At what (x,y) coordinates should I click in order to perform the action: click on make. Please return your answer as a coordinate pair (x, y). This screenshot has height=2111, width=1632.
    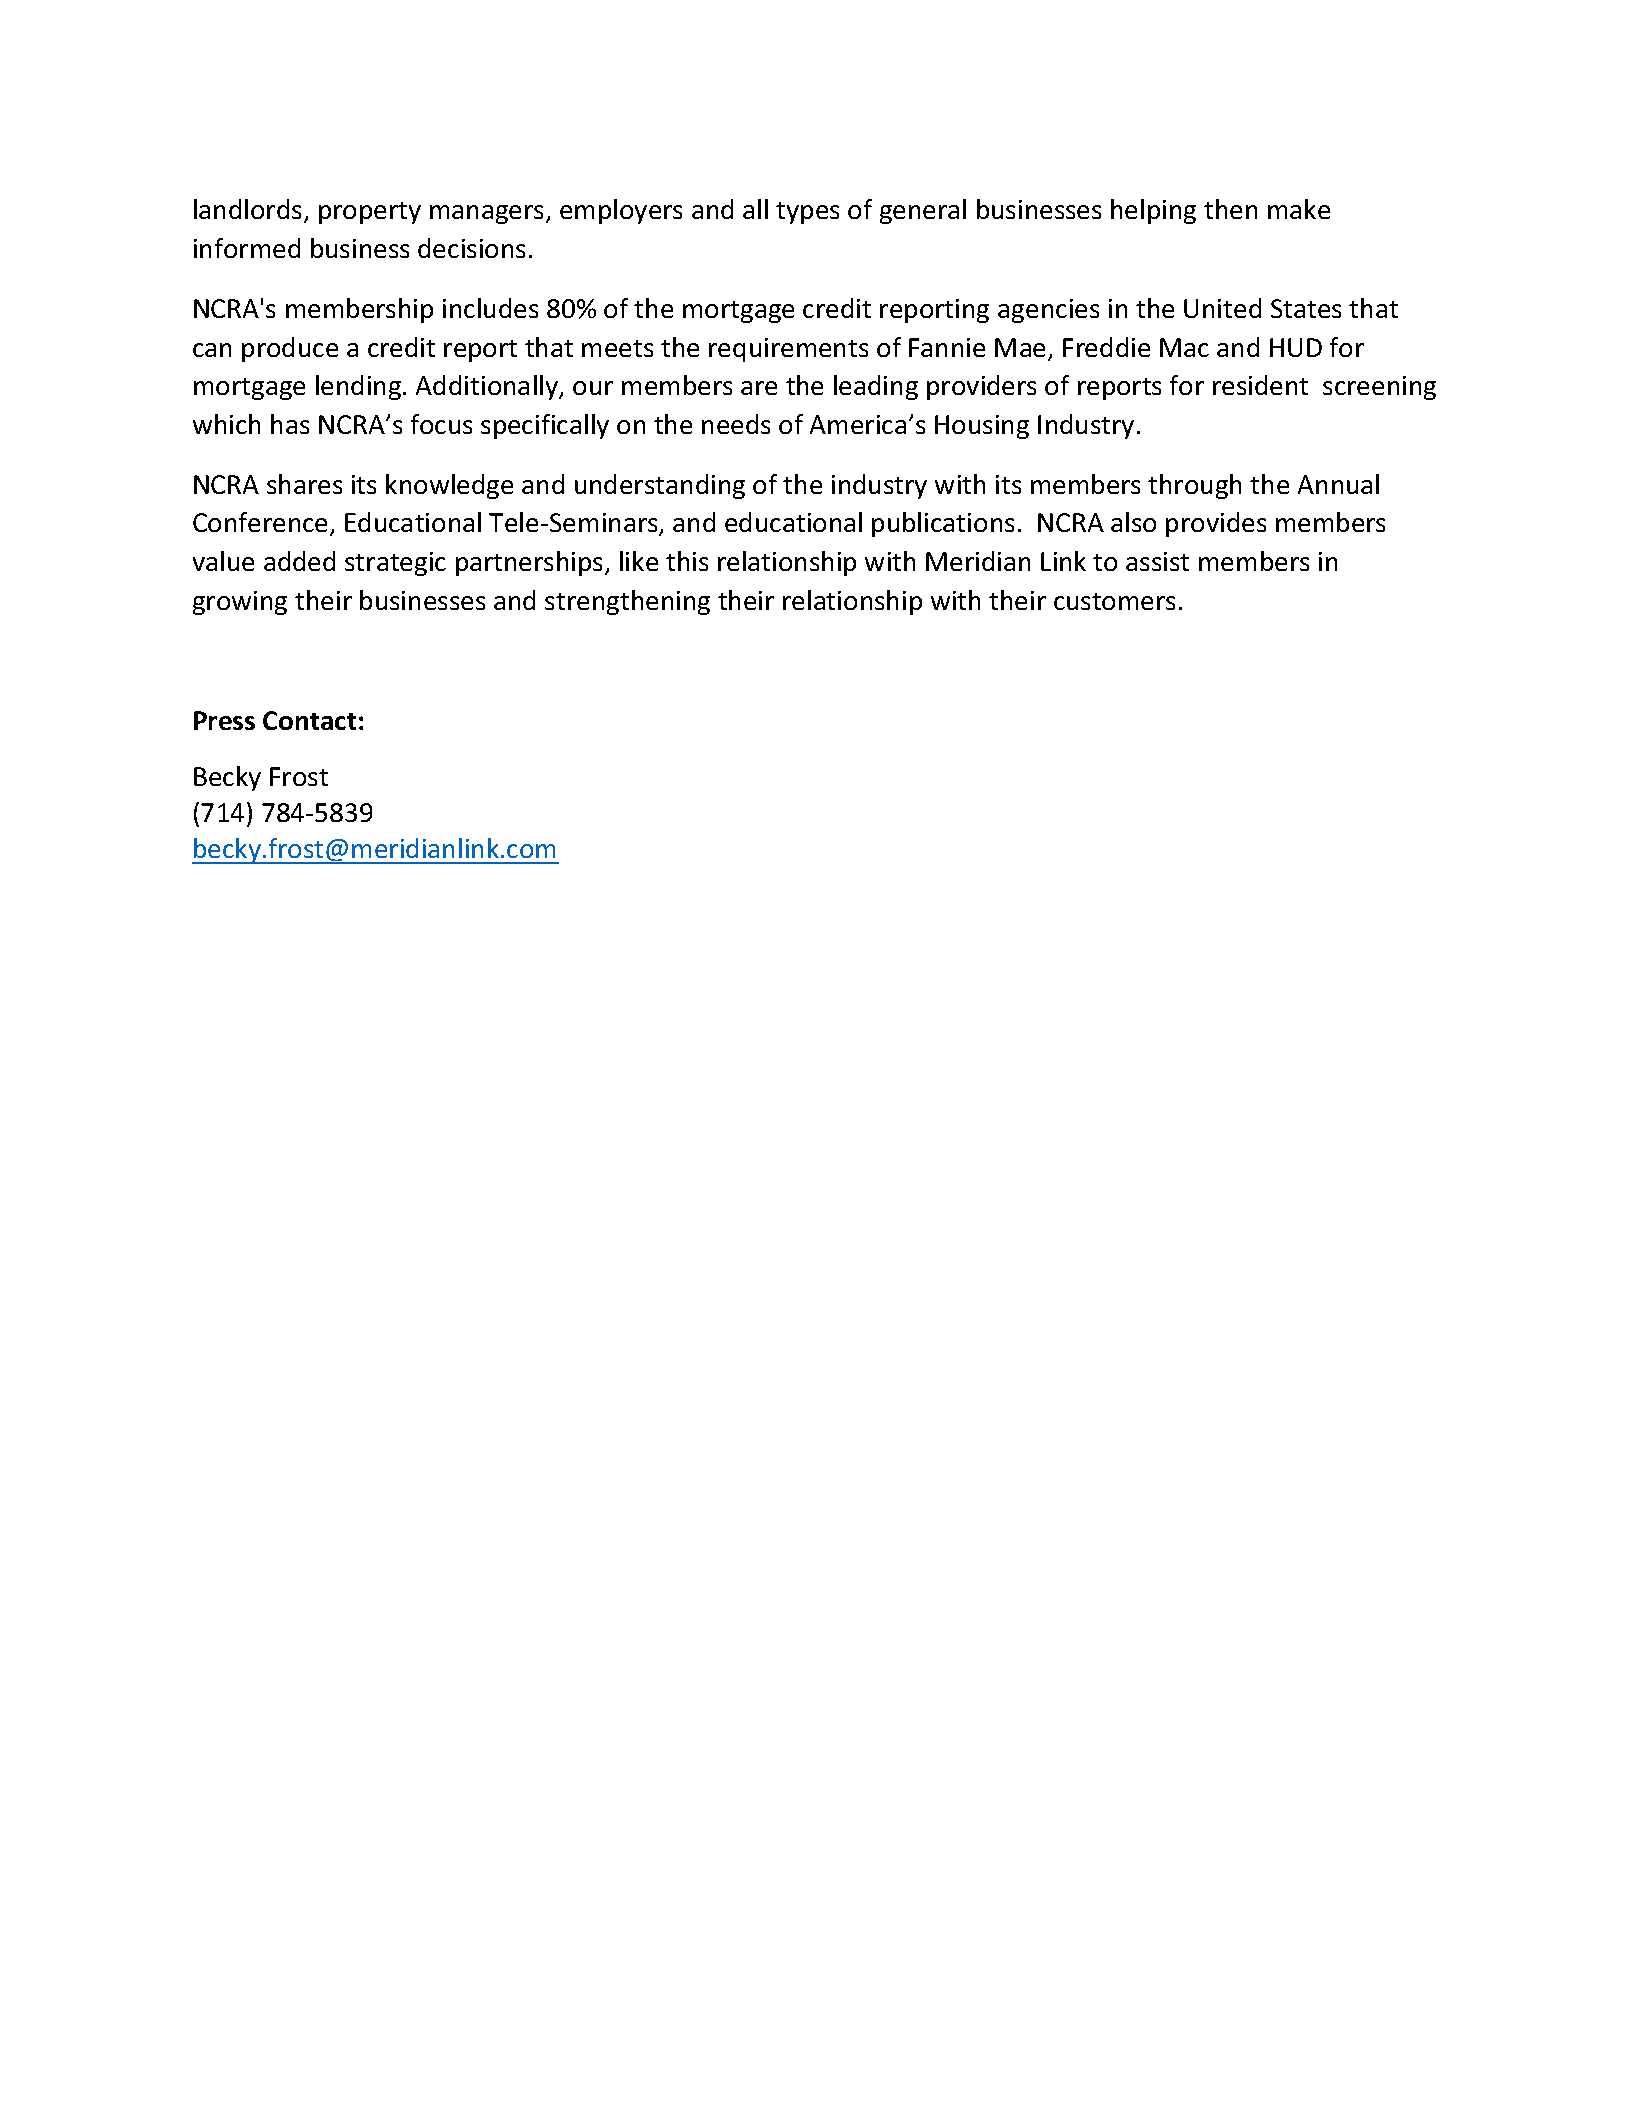
    Looking at the image, I should click on (1299, 209).
